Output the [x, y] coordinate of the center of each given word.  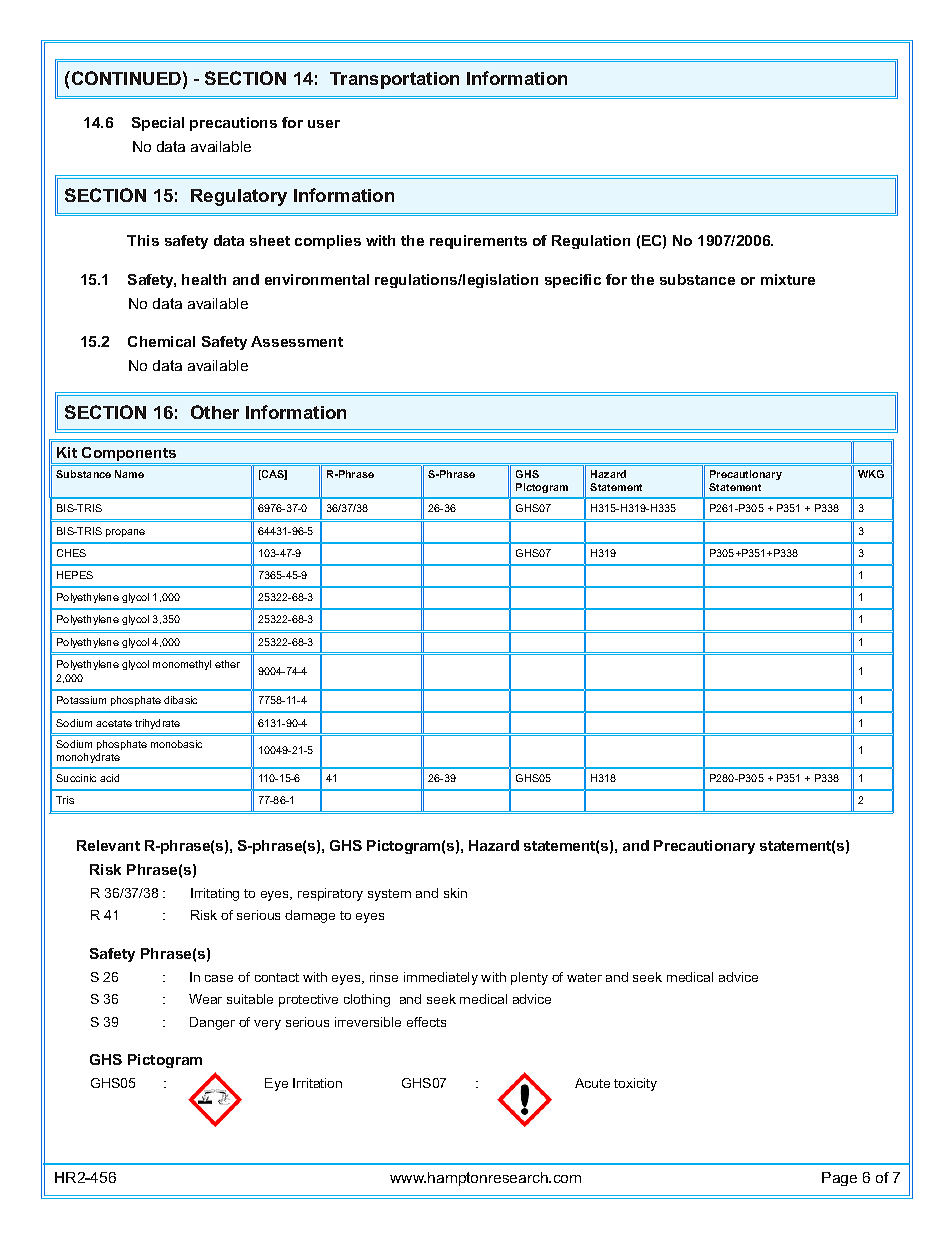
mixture [788, 279]
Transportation [394, 80]
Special [158, 124]
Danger [212, 1023]
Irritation [317, 1083]
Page [839, 1179]
